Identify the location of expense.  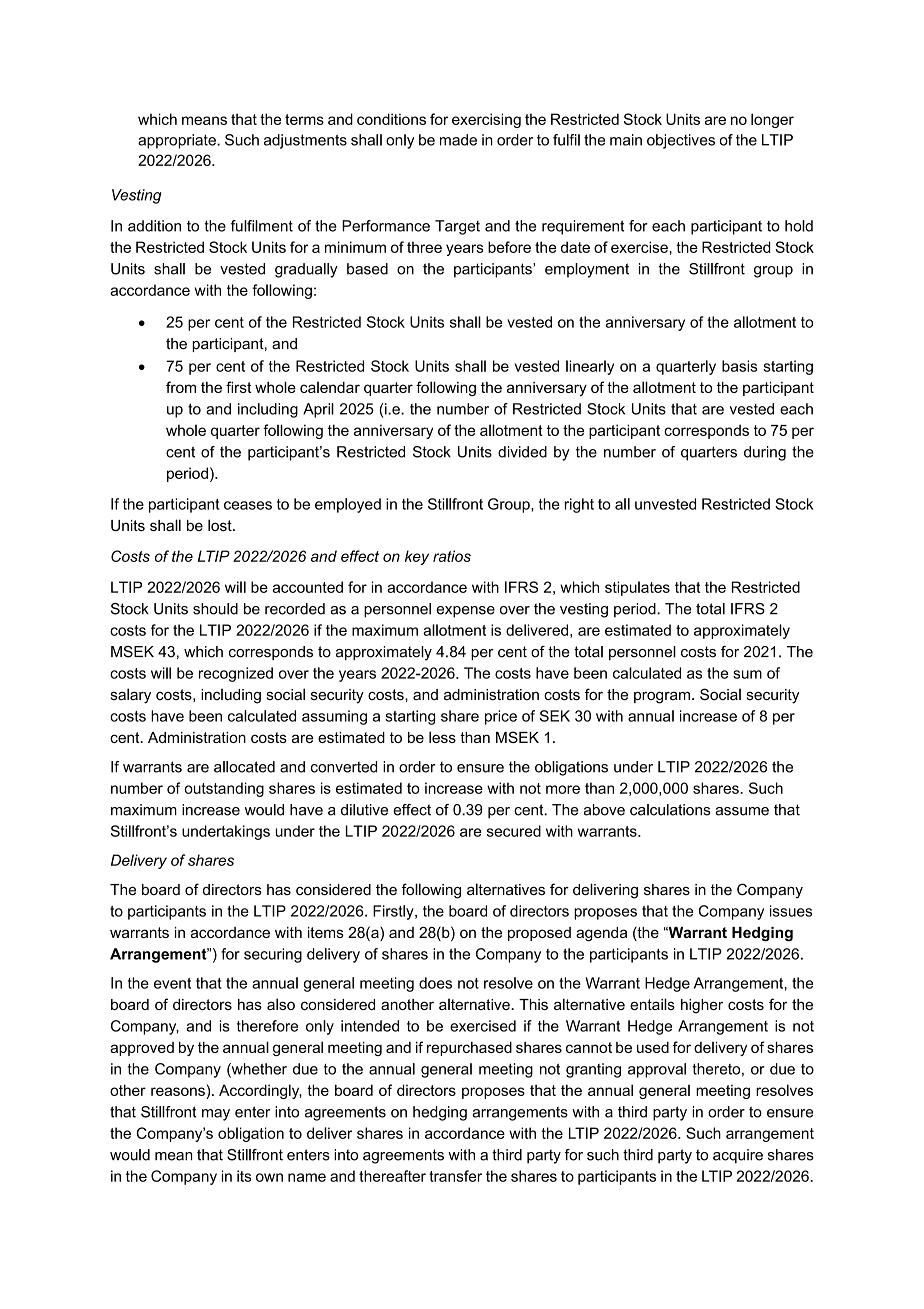
(465, 612).
